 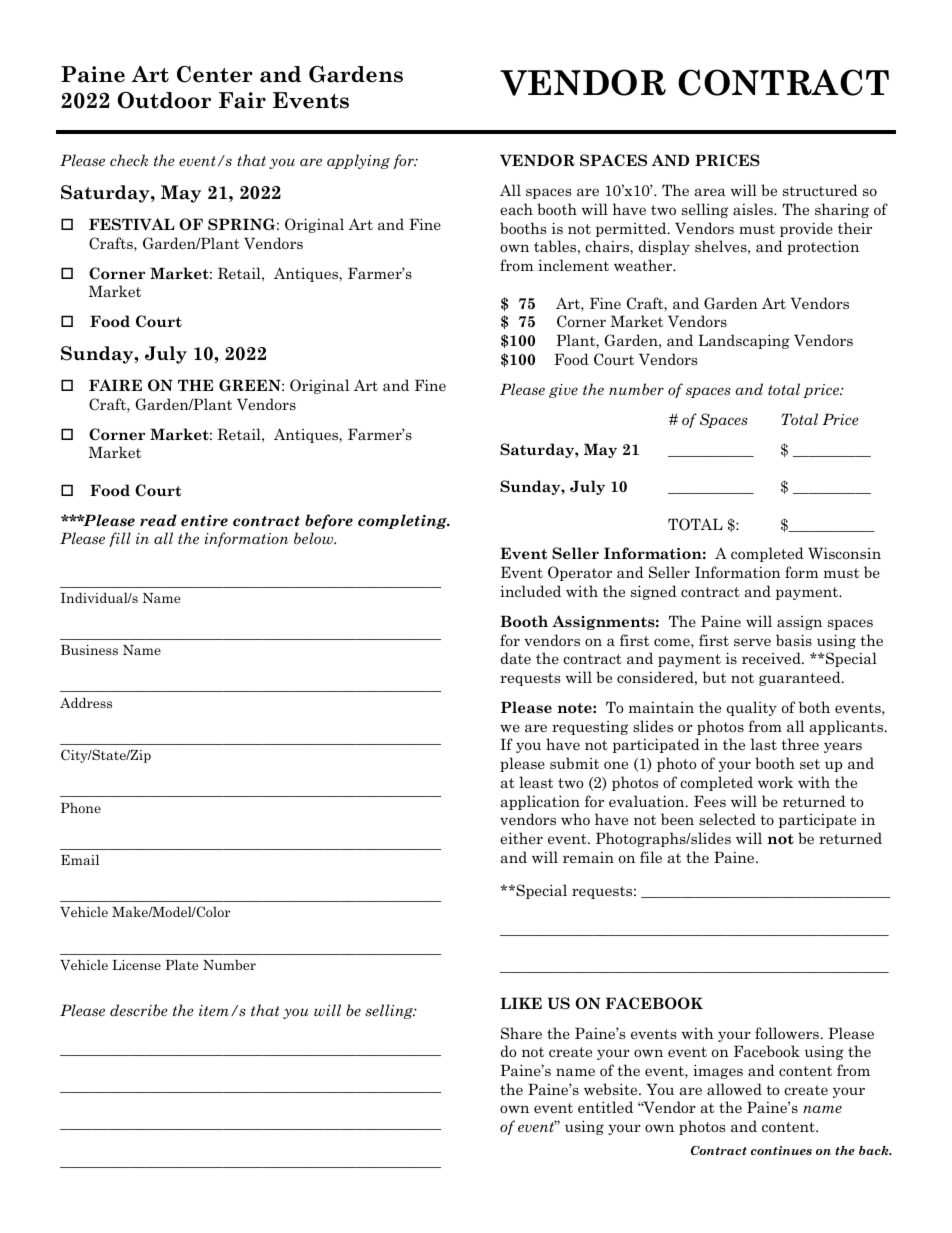 I want to click on describe, so click(x=139, y=1010).
